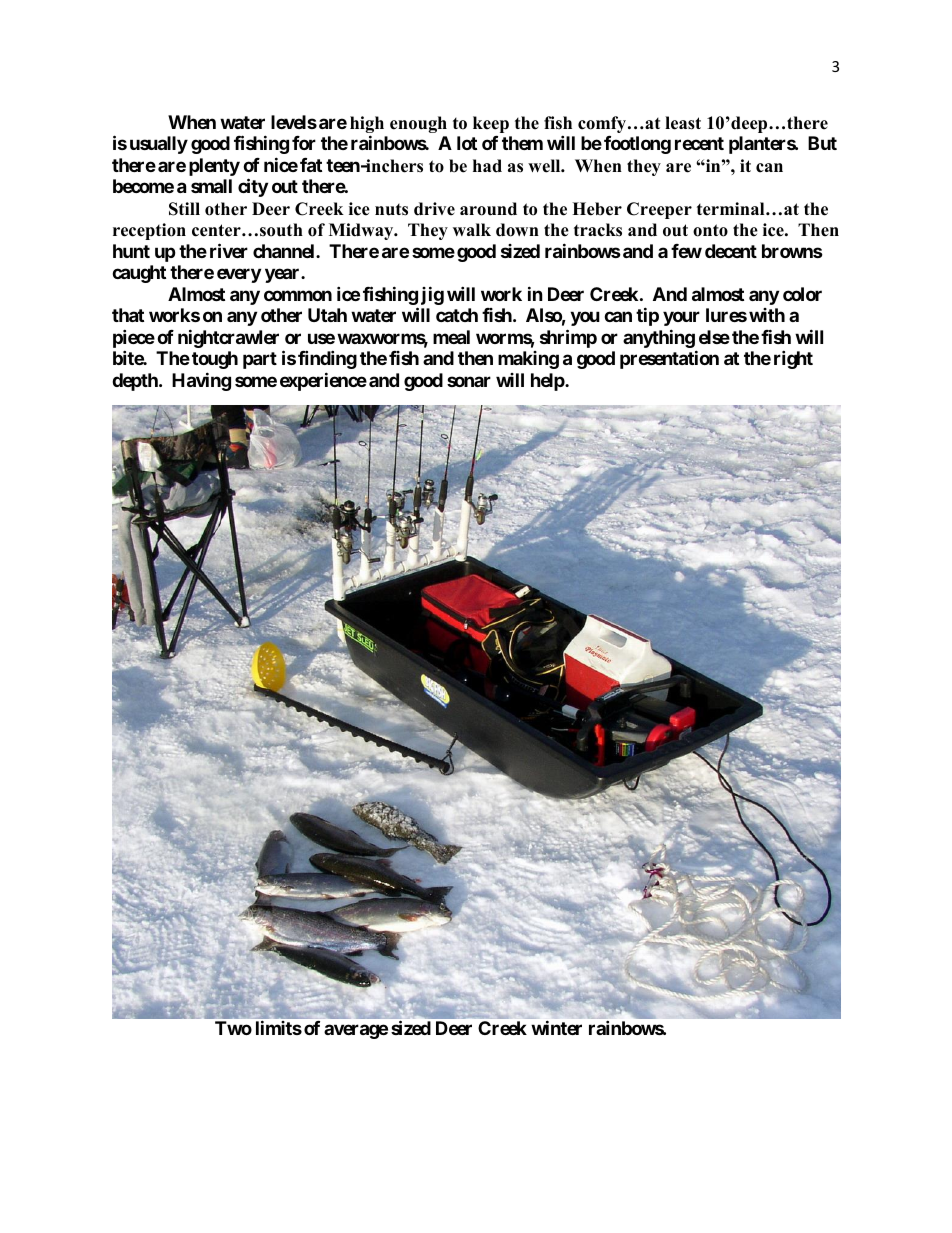 Image resolution: width=952 pixels, height=1233 pixels. I want to click on recent, so click(699, 143).
